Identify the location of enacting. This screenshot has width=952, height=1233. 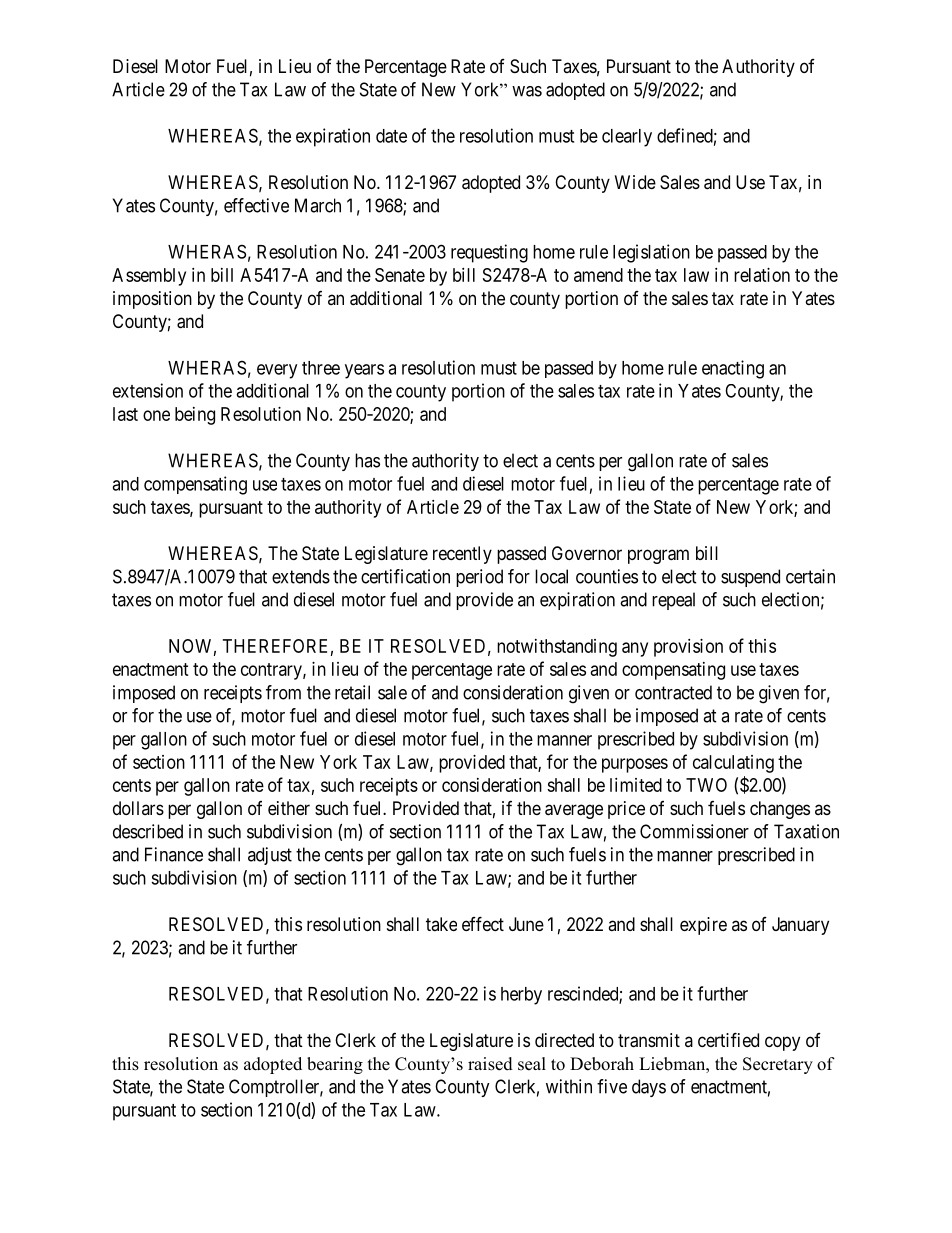
(733, 369).
